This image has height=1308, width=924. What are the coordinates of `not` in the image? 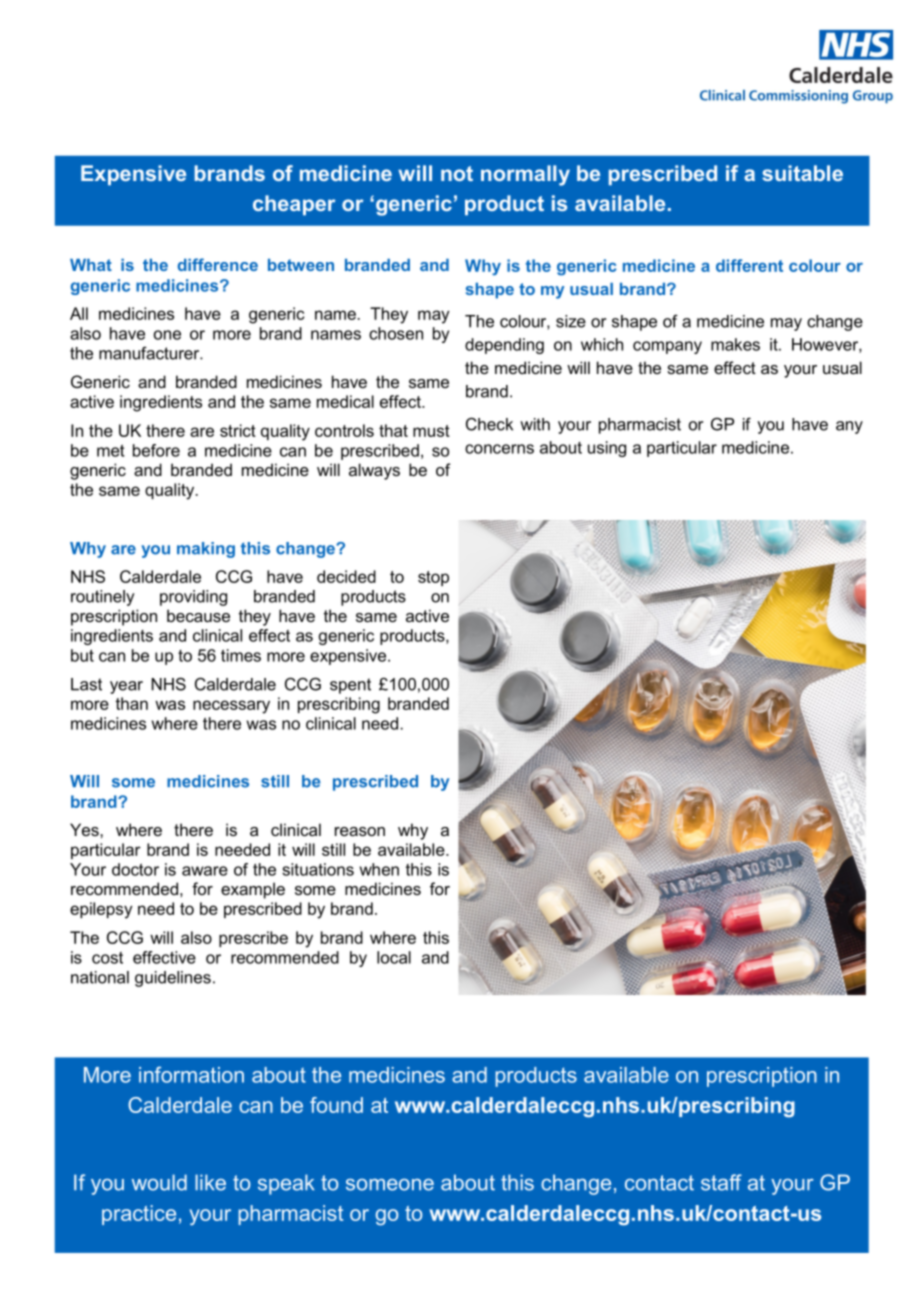 It's located at (457, 173).
